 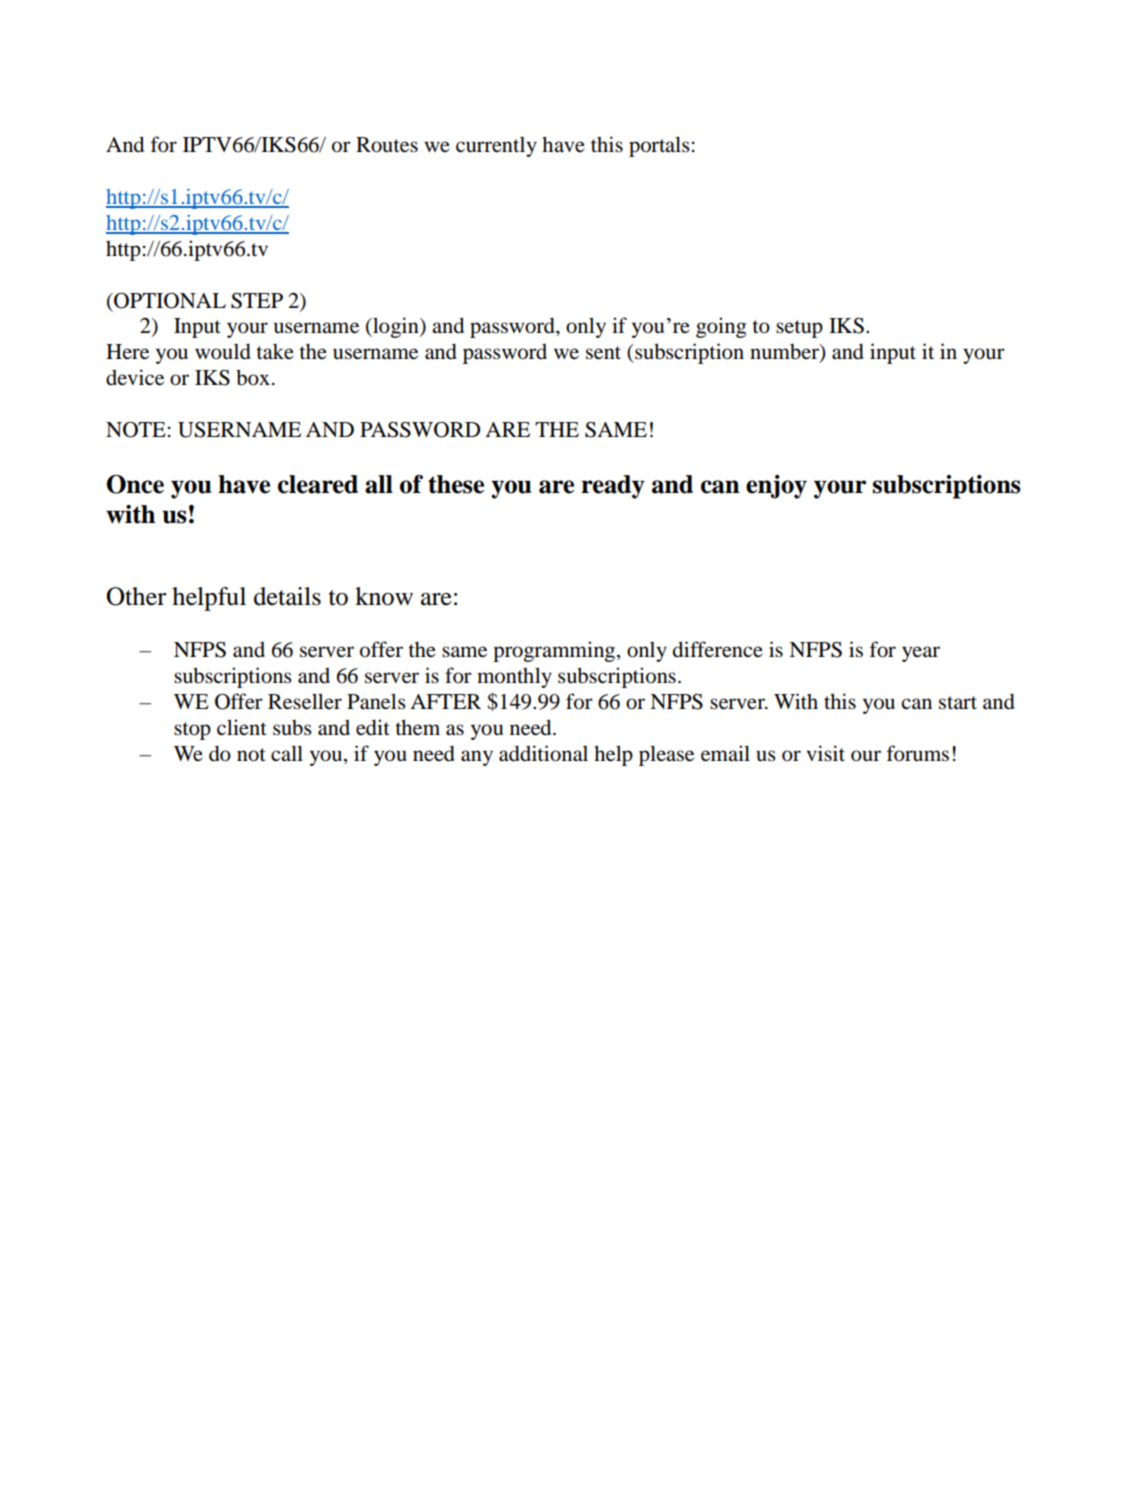 I want to click on currently, so click(x=496, y=147).
